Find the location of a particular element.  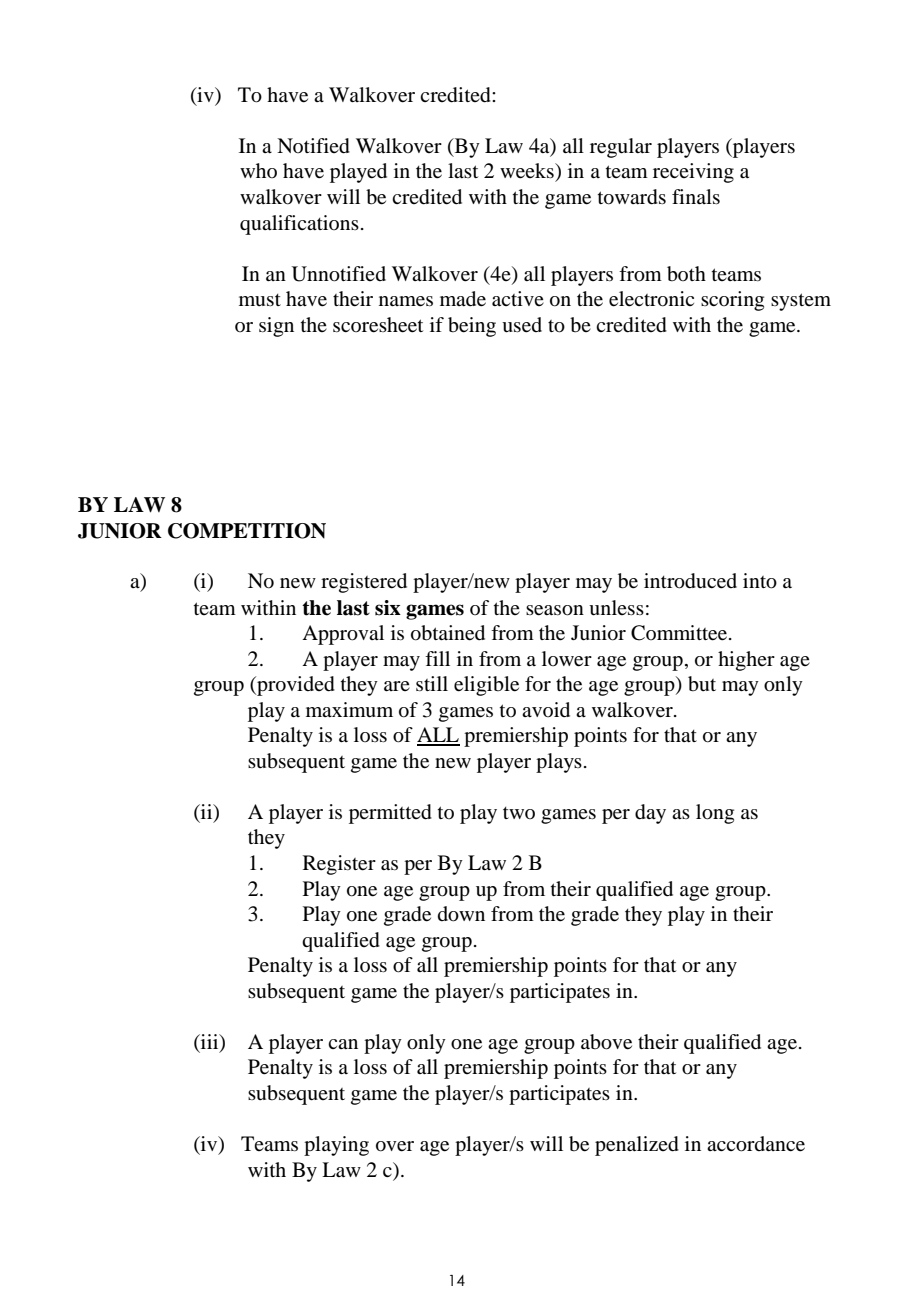

receiving is located at coordinates (693, 173).
